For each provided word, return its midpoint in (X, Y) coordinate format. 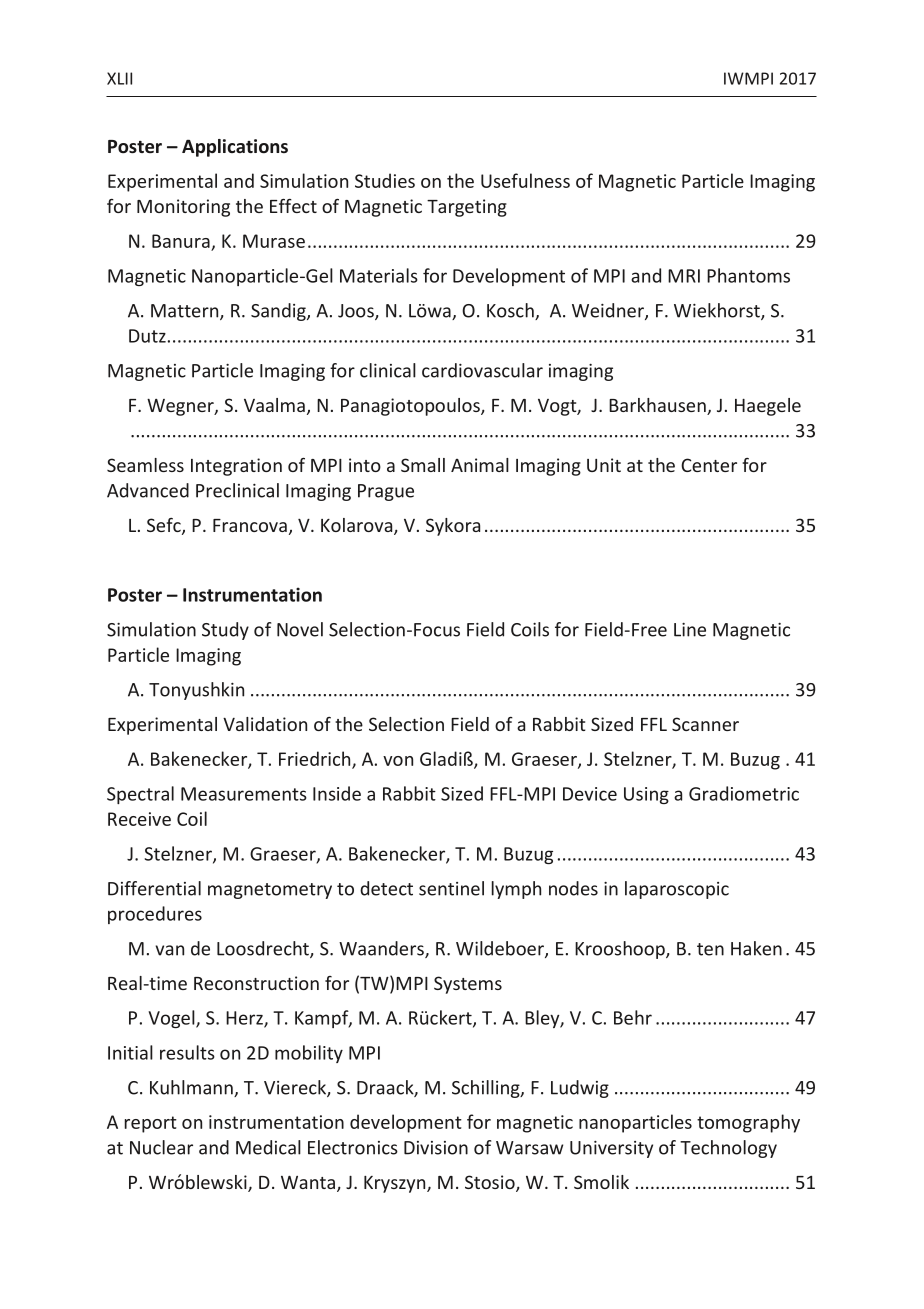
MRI (684, 276)
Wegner (181, 407)
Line (690, 630)
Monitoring (183, 208)
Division (436, 1148)
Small (423, 465)
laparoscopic (677, 890)
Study (225, 631)
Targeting (467, 208)
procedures (155, 915)
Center (709, 465)
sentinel (451, 888)
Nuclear (161, 1147)
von (398, 761)
